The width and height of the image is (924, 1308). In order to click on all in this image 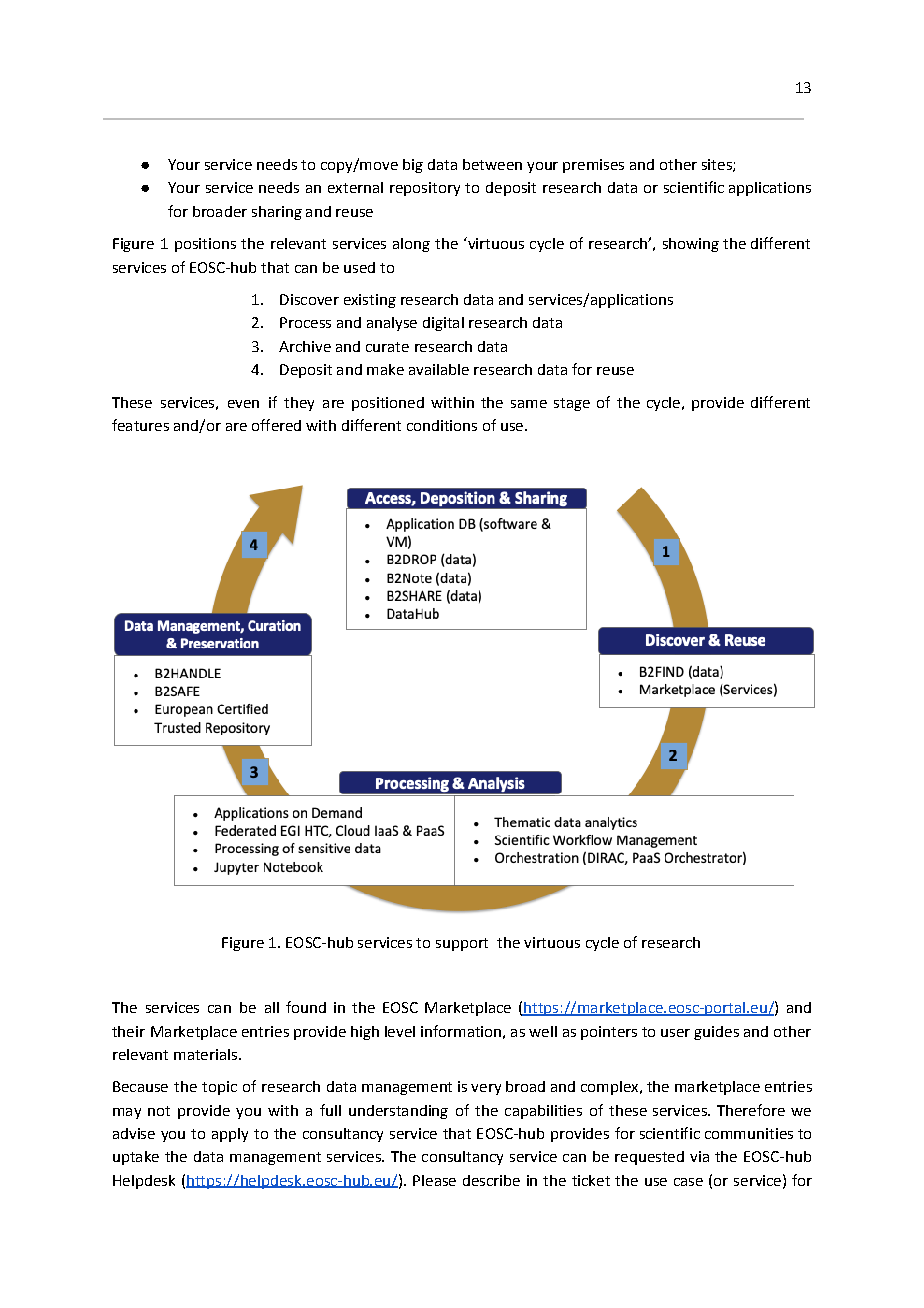, I will do `click(272, 1007)`.
